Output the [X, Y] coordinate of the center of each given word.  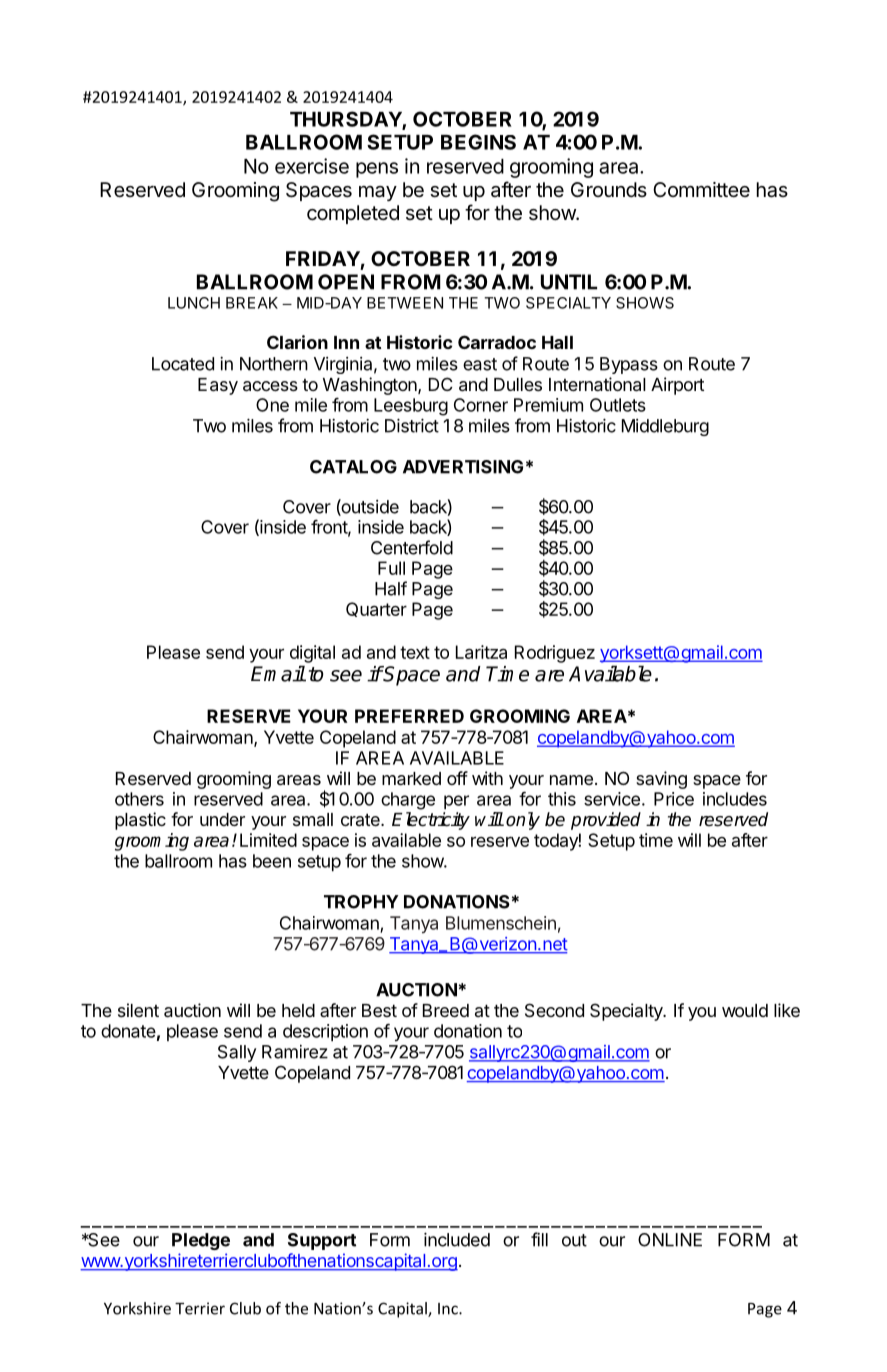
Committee [701, 189]
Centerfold [412, 547]
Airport [677, 386]
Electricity [431, 821]
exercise [312, 166]
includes [735, 799]
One [272, 405]
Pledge [201, 1241]
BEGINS [478, 142]
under [222, 819]
